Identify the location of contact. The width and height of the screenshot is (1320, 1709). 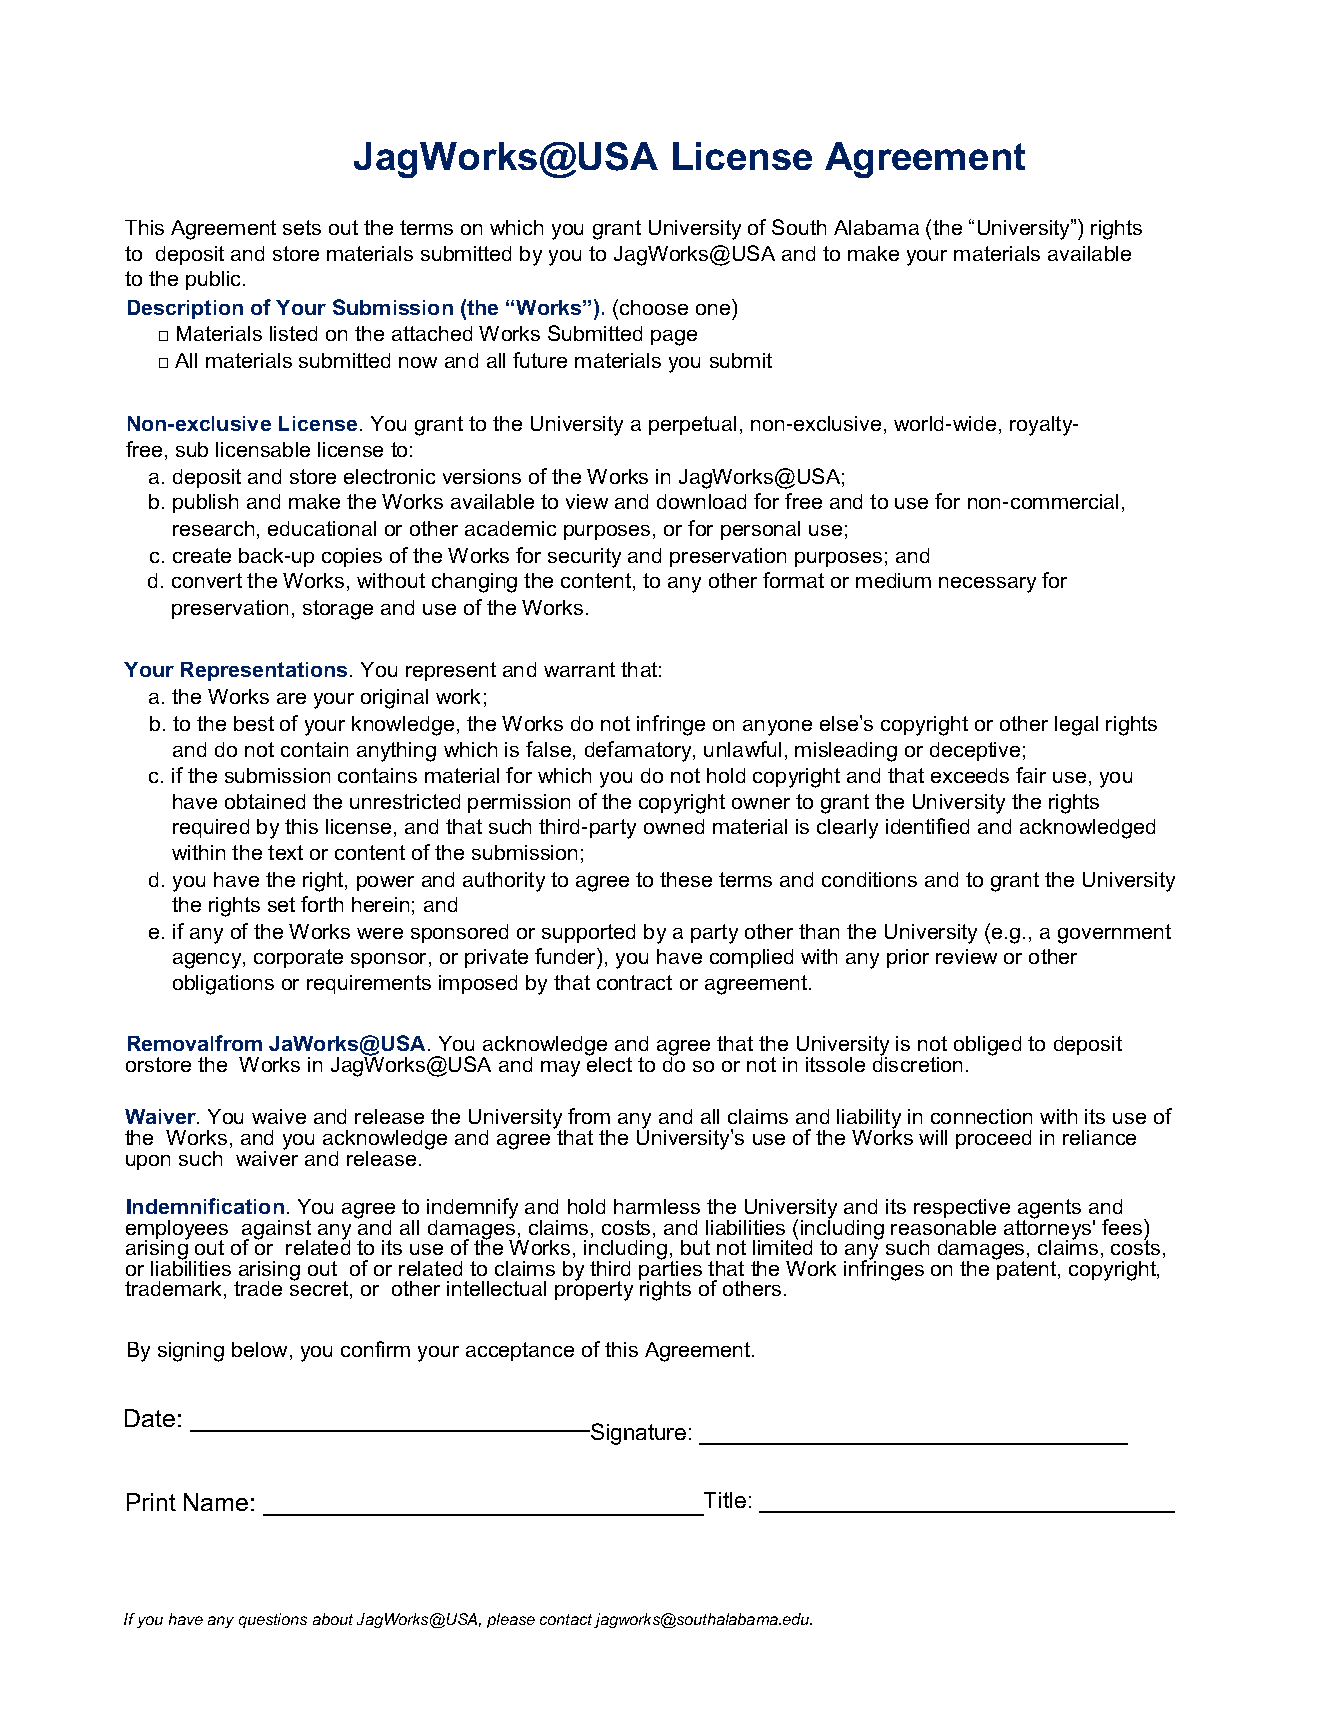
(566, 1619).
